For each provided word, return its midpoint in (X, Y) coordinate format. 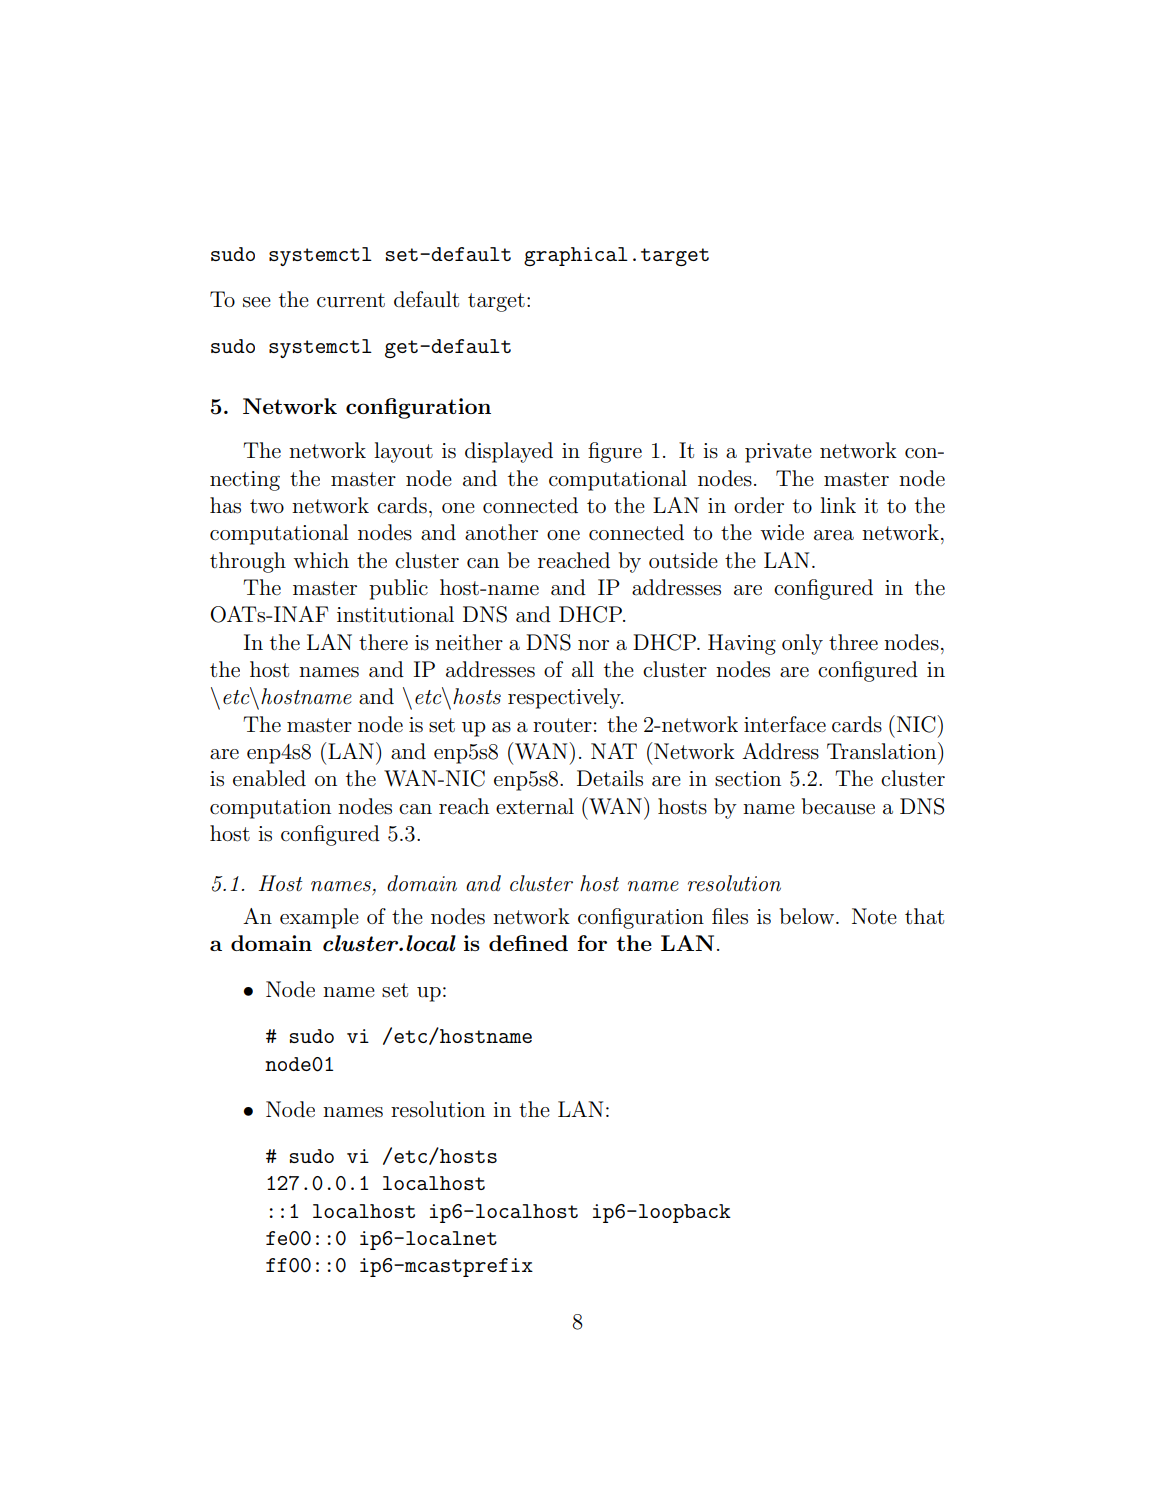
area (834, 535)
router (562, 725)
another (501, 532)
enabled (269, 778)
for (592, 943)
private (778, 453)
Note (874, 916)
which (321, 560)
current (351, 300)
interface (785, 724)
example (319, 918)
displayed (509, 452)
